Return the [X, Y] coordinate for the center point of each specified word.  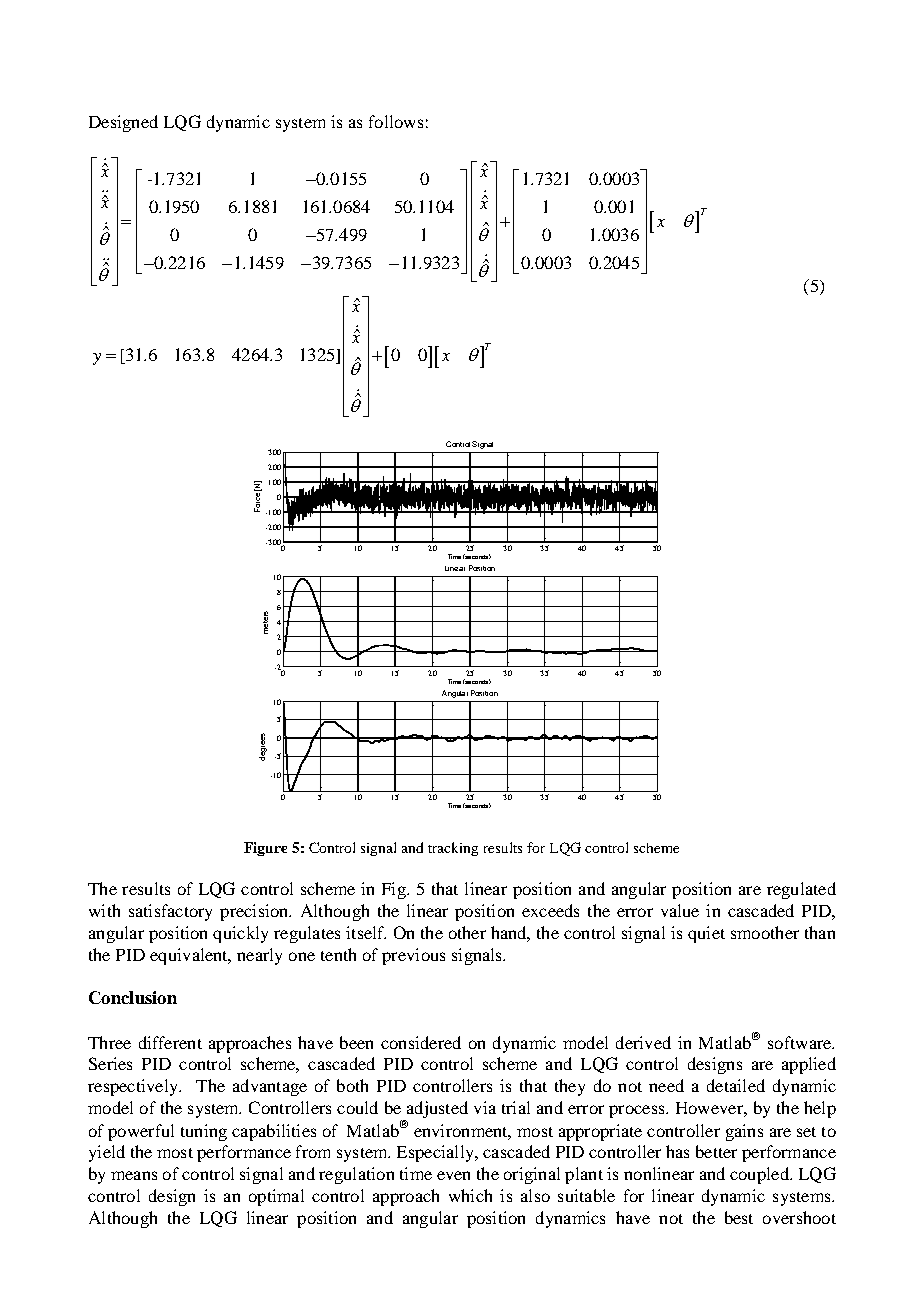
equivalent [190, 956]
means [134, 1175]
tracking [453, 849]
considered [421, 1042]
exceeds [550, 910]
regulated [801, 890]
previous [413, 956]
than [820, 932]
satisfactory [170, 912]
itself [366, 932]
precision [255, 912]
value [680, 910]
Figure [265, 849]
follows [396, 121]
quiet [706, 934]
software [800, 1042]
